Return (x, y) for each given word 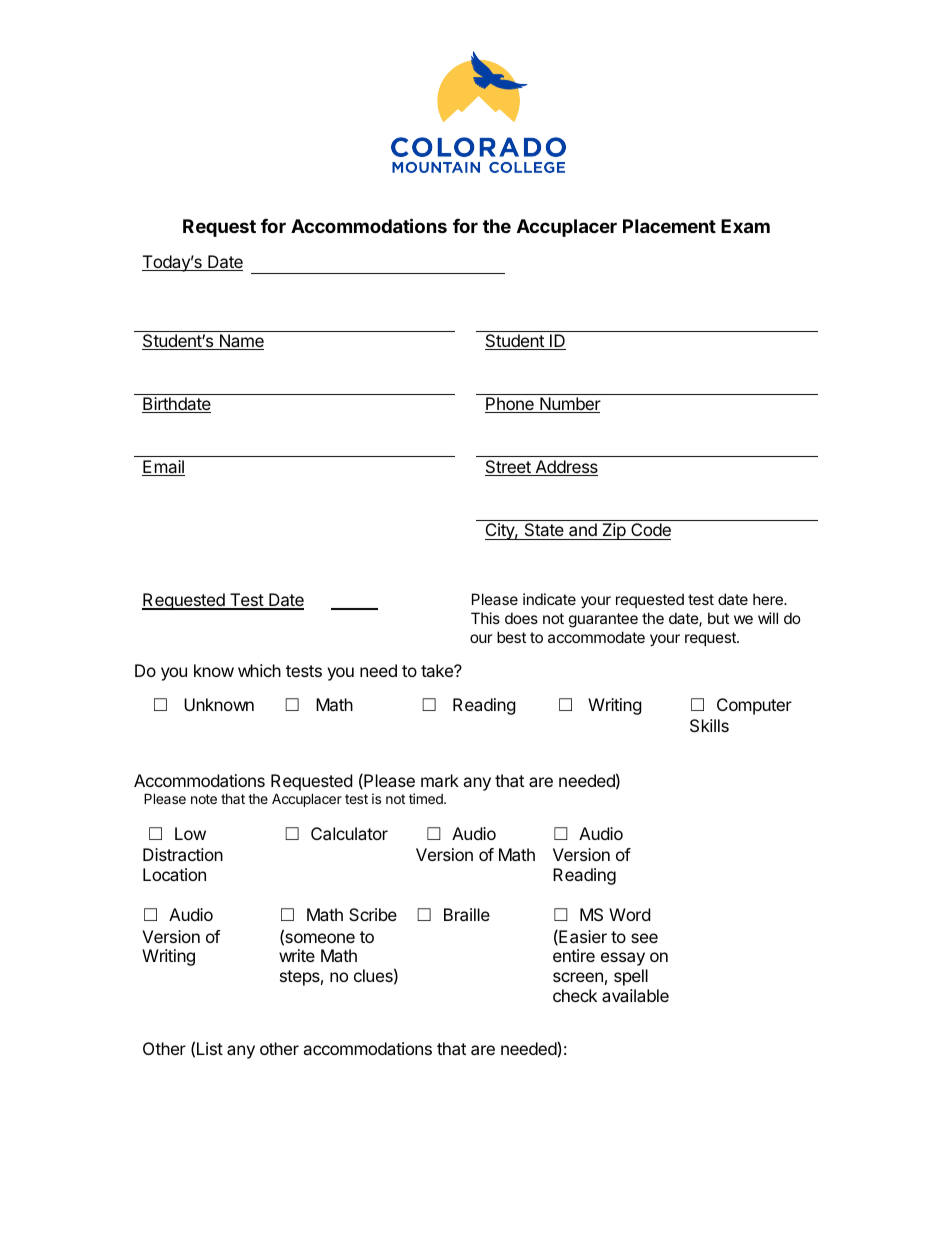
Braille (467, 914)
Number (569, 405)
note (204, 799)
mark (440, 780)
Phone (510, 405)
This (485, 618)
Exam (745, 226)
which (259, 670)
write (297, 955)
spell (631, 977)
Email (163, 468)
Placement (669, 226)
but (718, 618)
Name (240, 342)
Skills (709, 725)
